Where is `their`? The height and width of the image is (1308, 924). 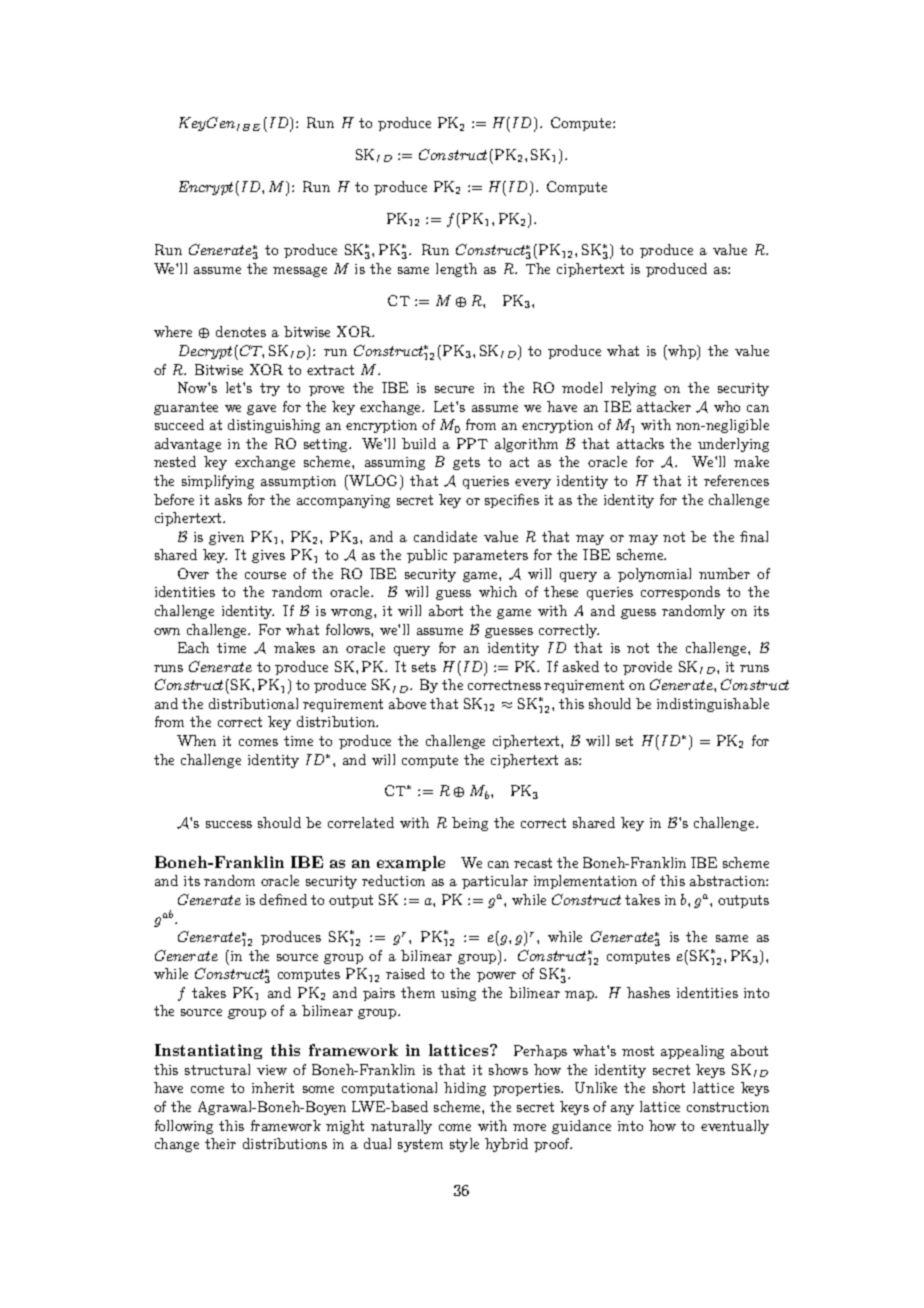 their is located at coordinates (220, 1143).
